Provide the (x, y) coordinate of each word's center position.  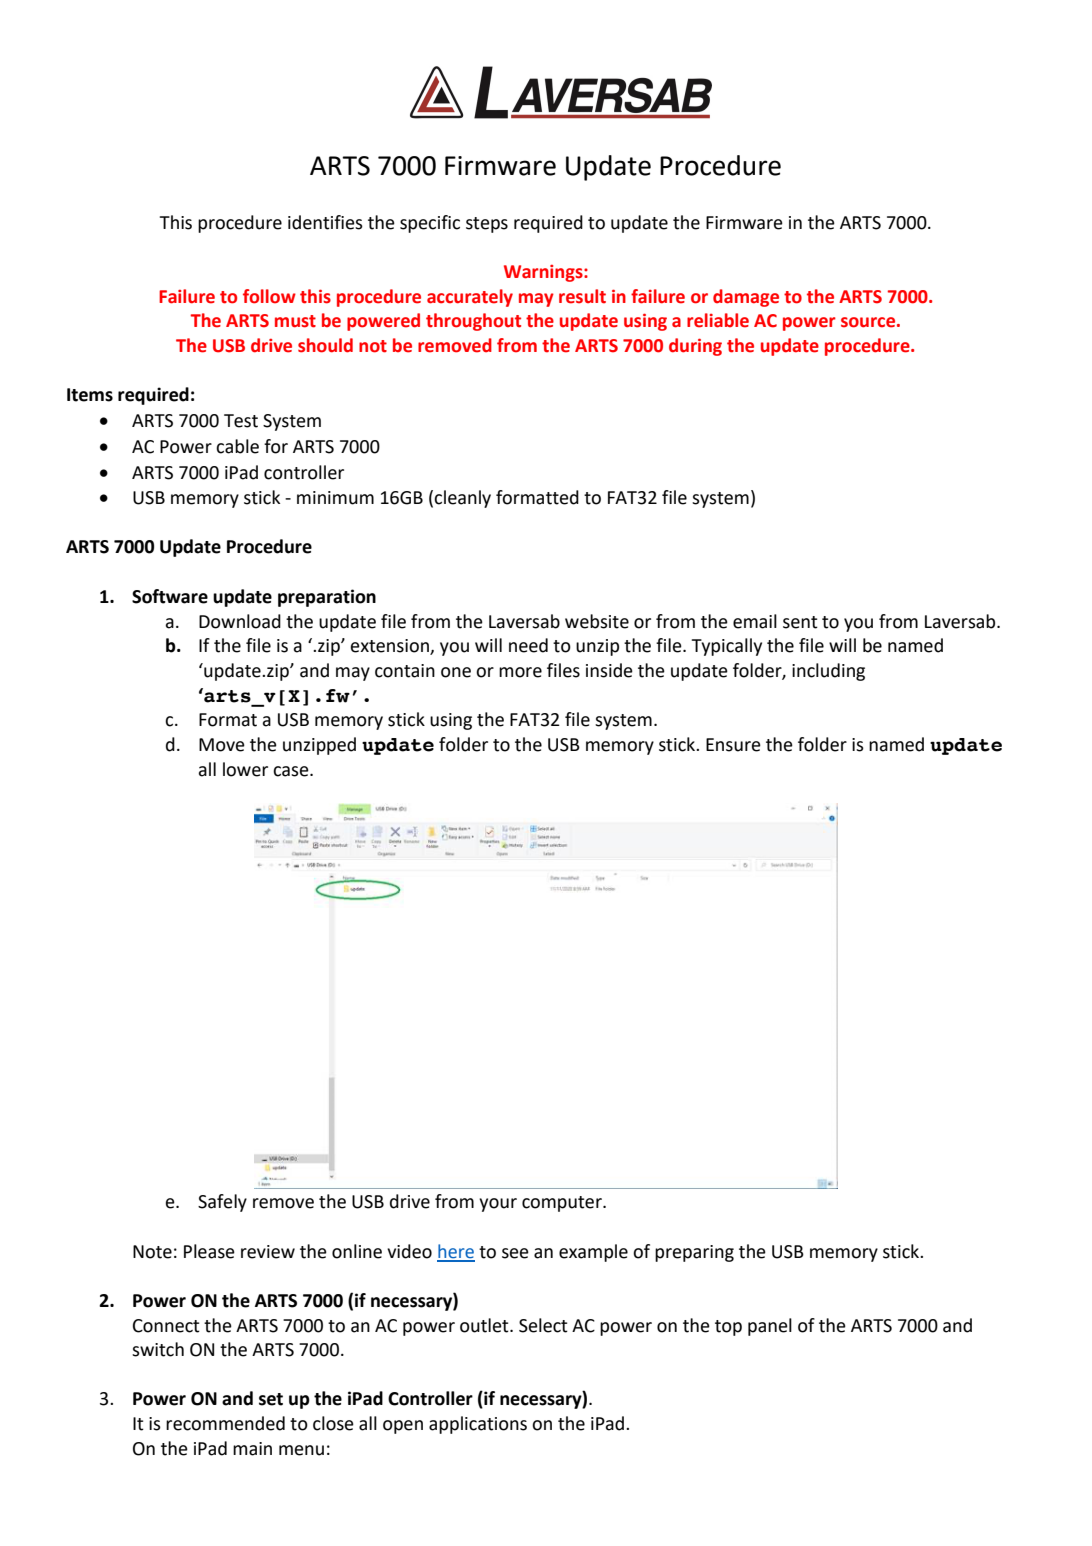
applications (478, 1425)
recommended (225, 1423)
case (292, 771)
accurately (470, 298)
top (728, 1328)
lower (245, 769)
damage (746, 298)
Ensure (733, 745)
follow (269, 296)
